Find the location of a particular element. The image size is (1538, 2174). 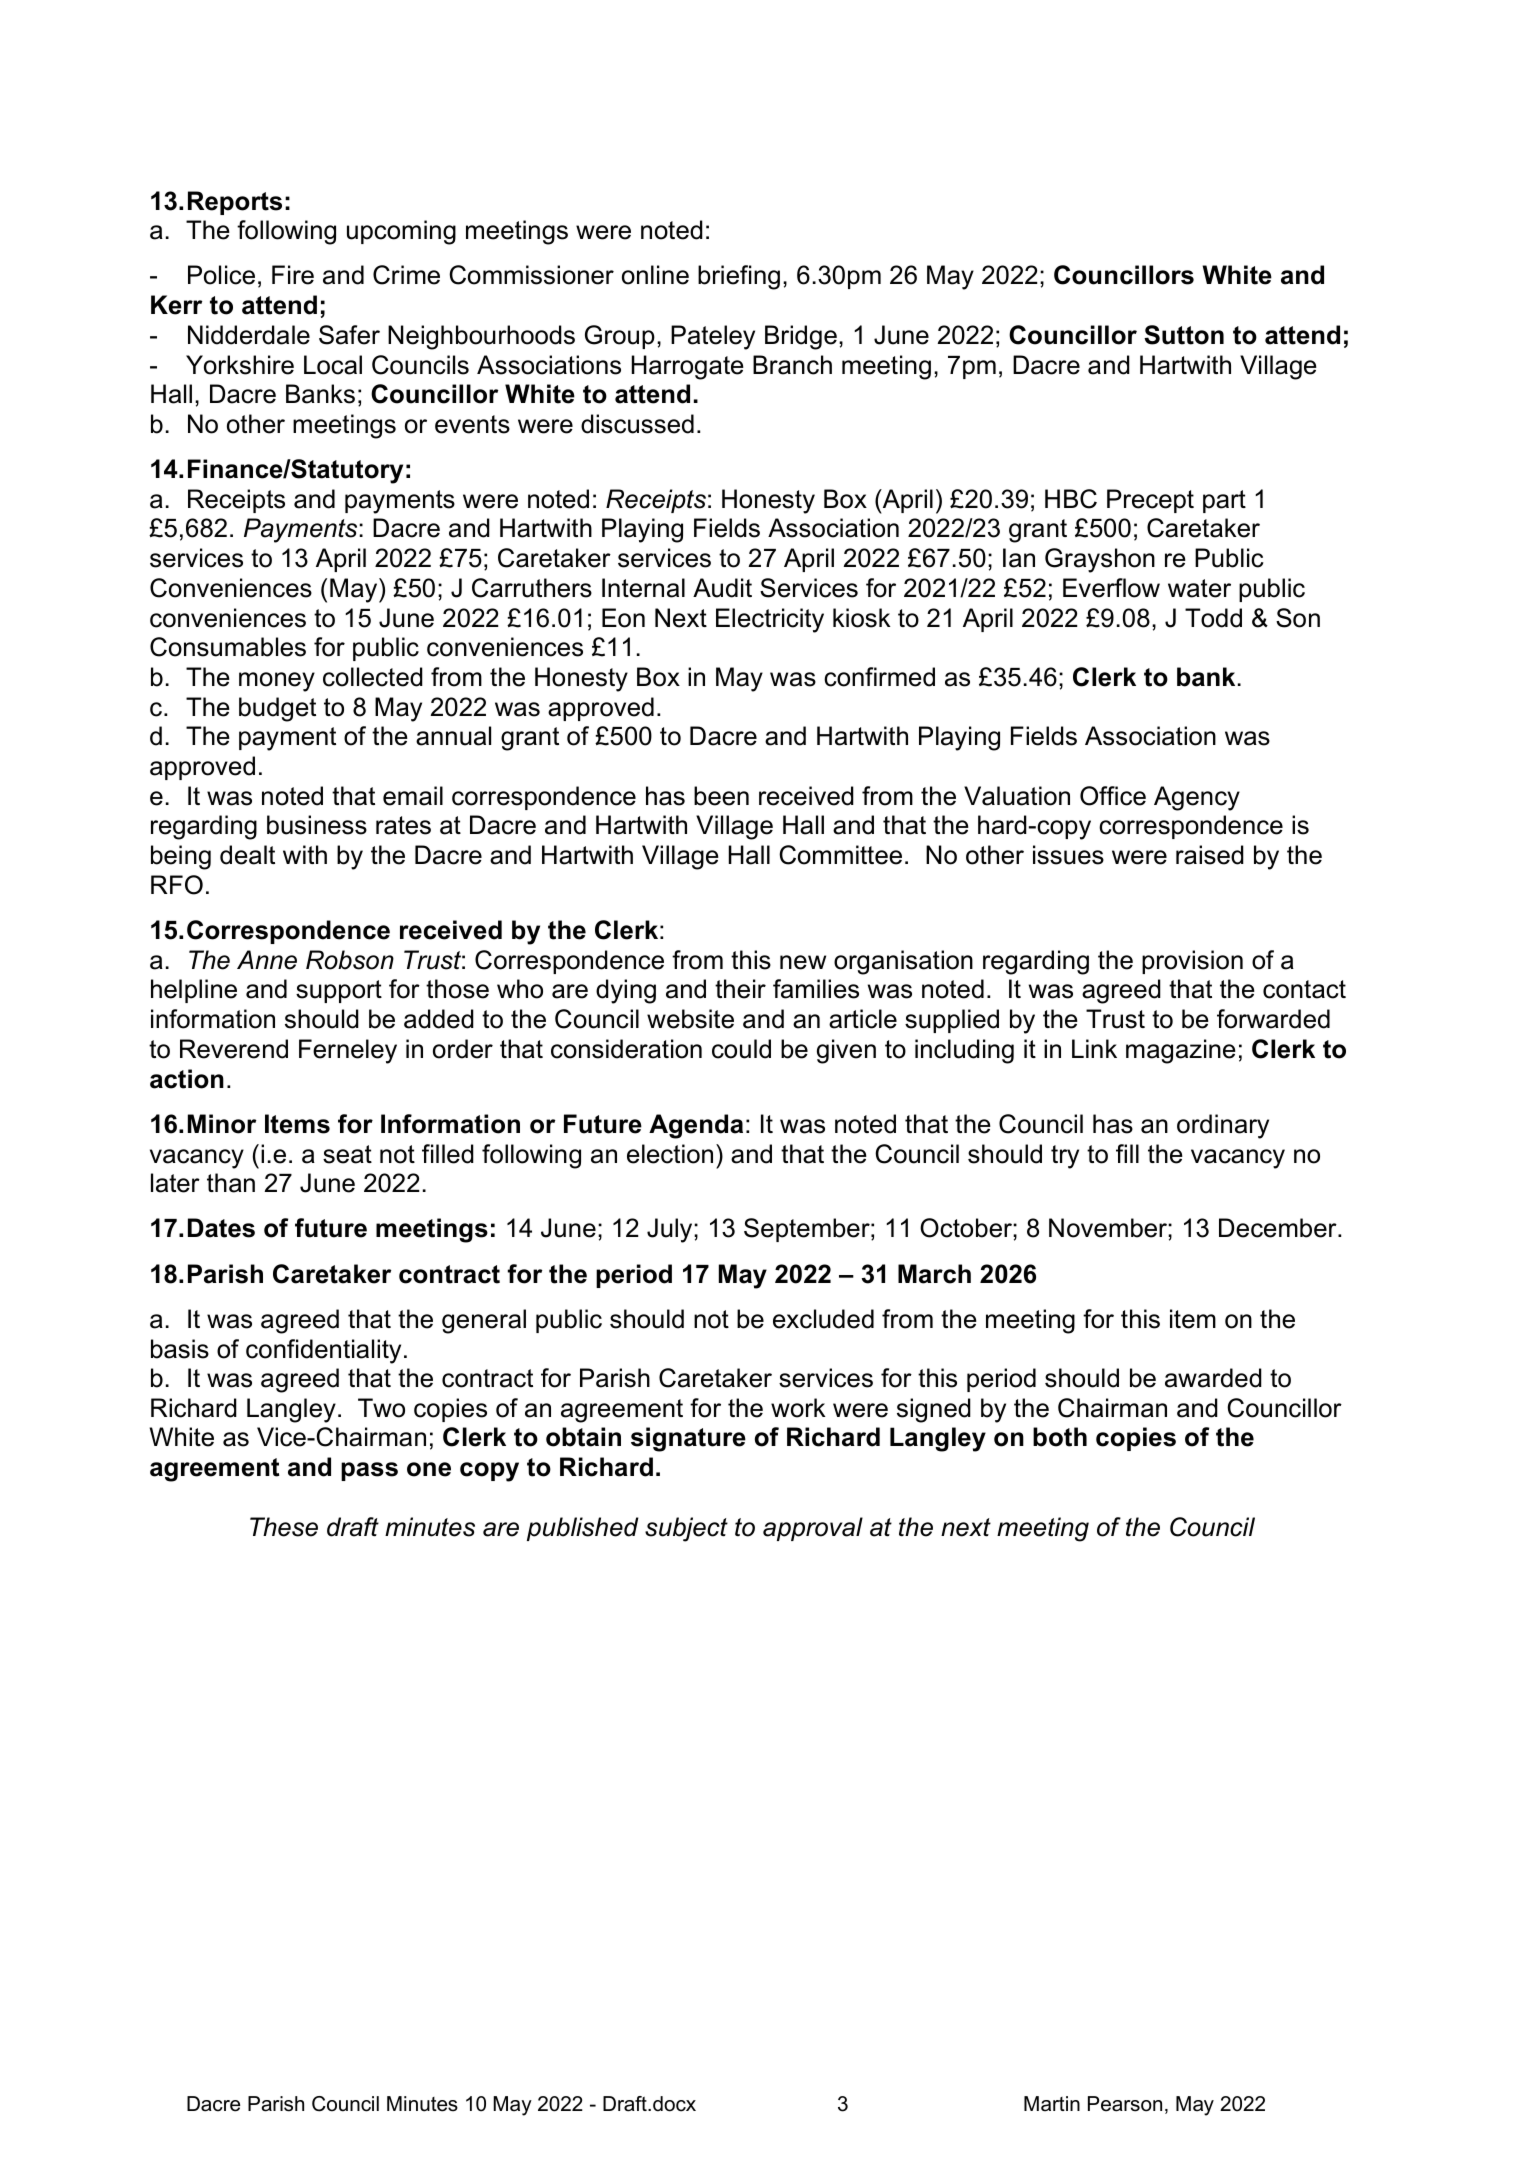

These is located at coordinates (284, 1527).
